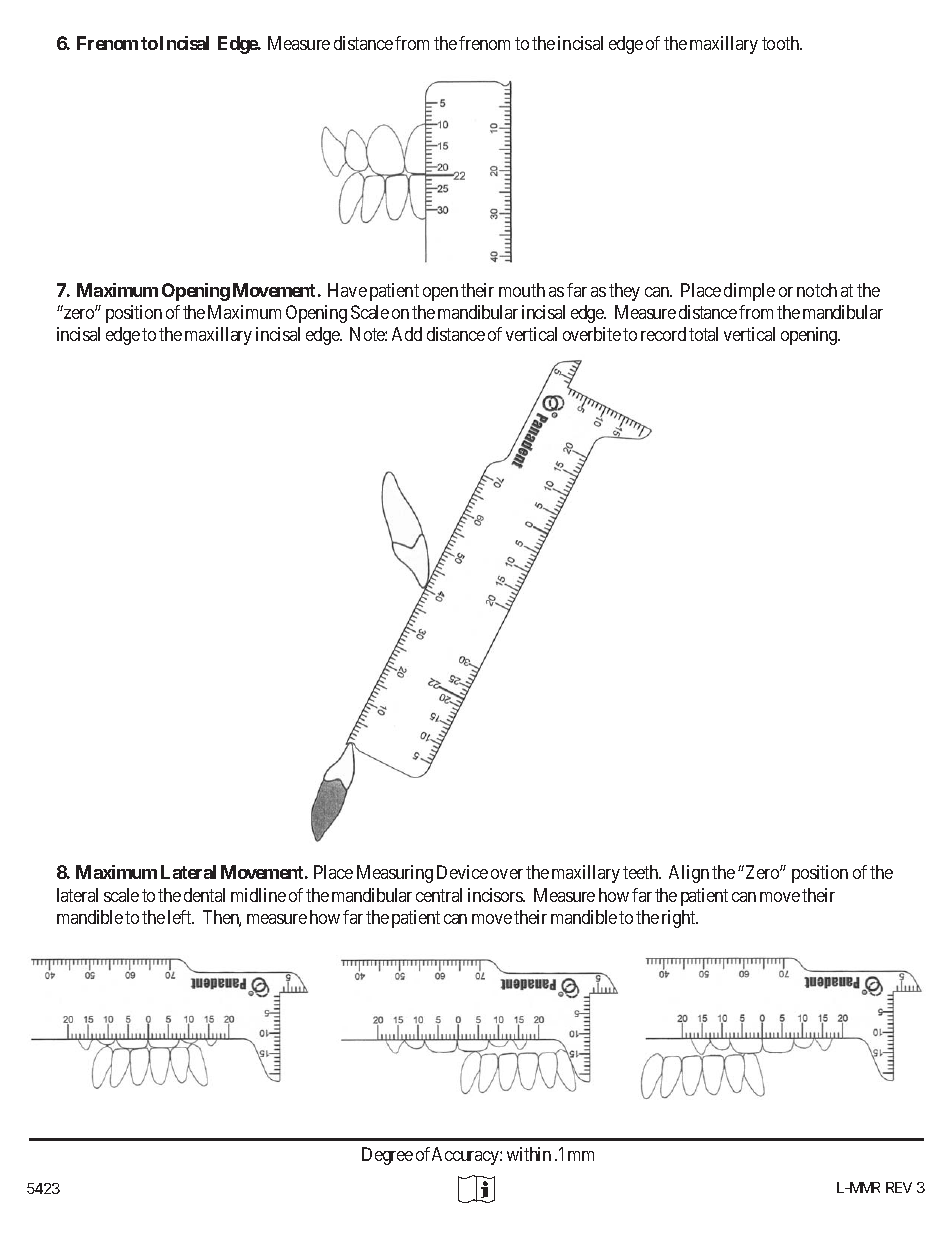 This page has height=1233, width=952. What do you see at coordinates (387, 1156) in the page?
I see `Degree` at bounding box center [387, 1156].
